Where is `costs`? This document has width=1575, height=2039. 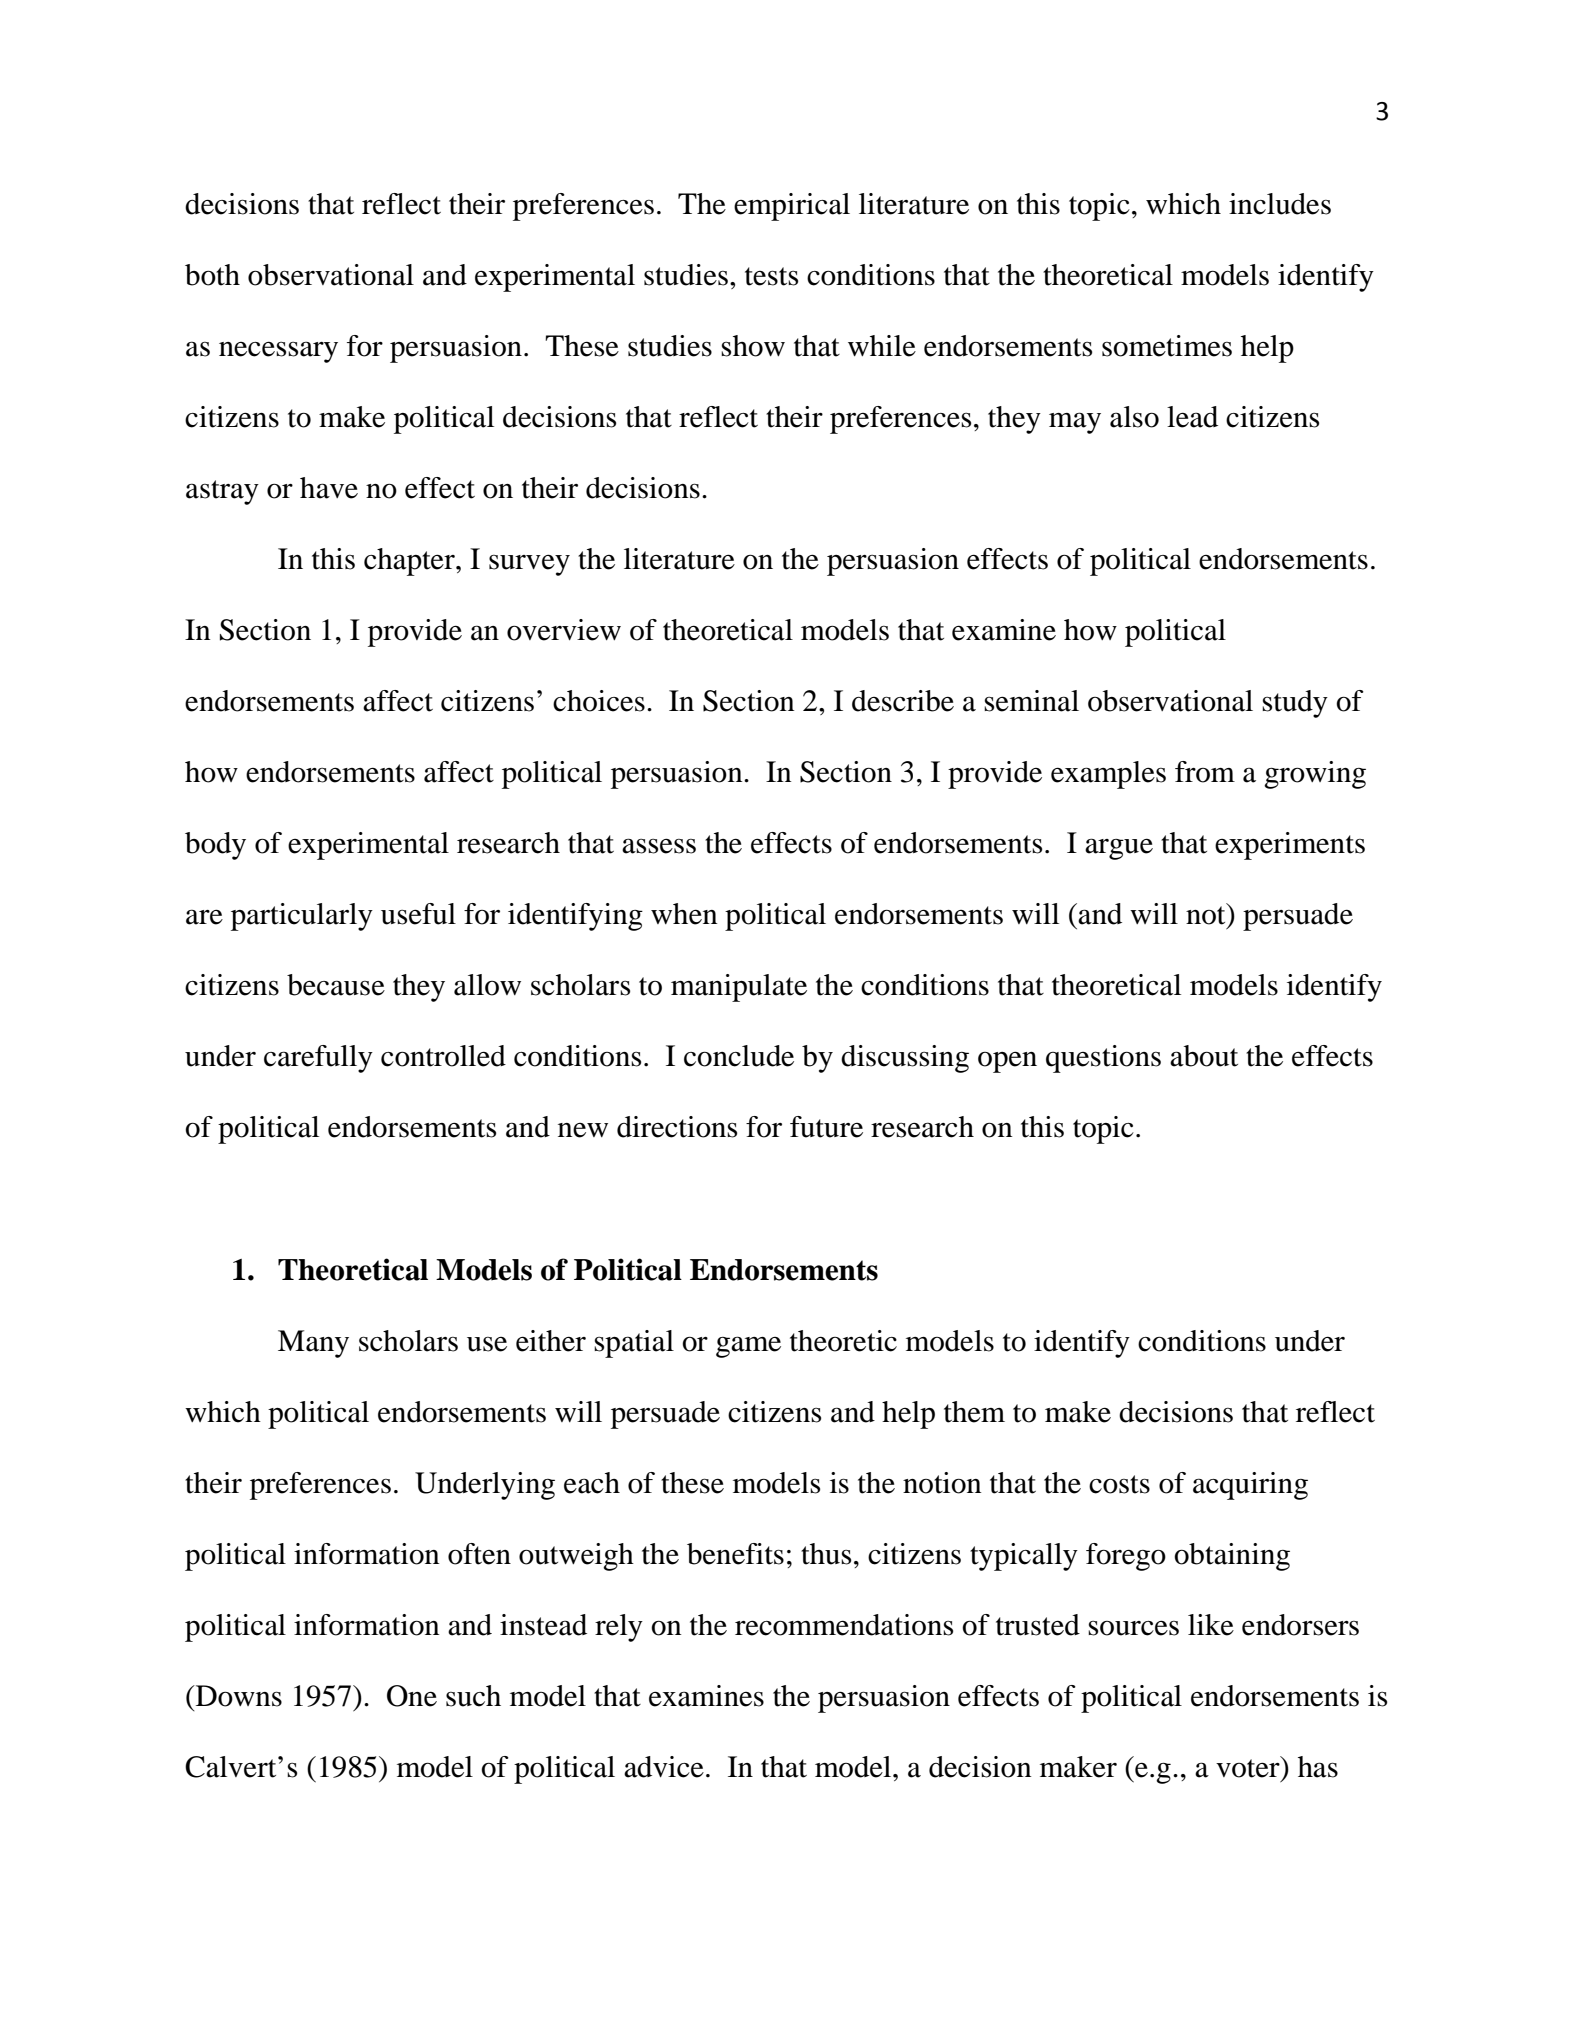 costs is located at coordinates (1119, 1484).
